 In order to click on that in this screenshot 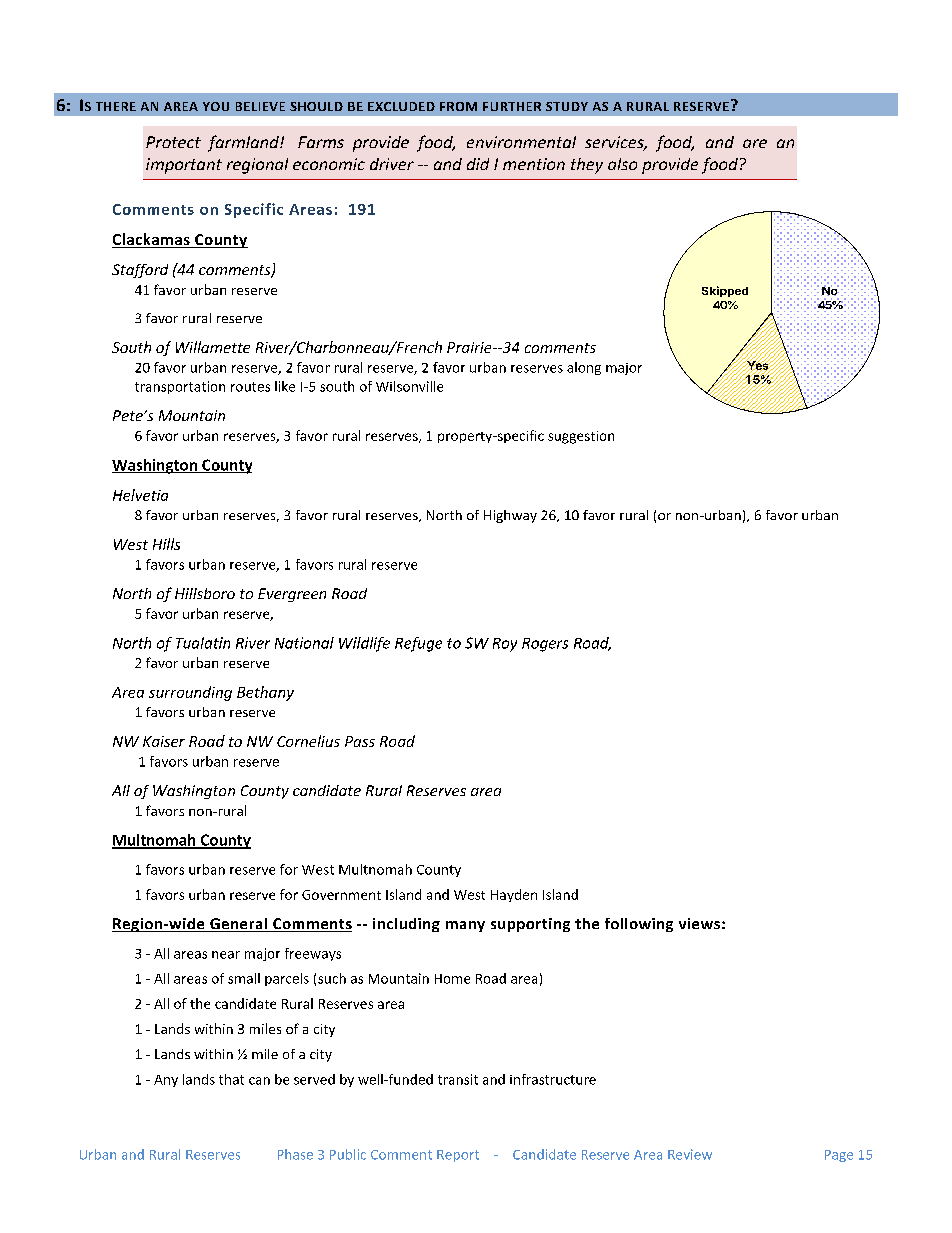, I will do `click(231, 1079)`.
